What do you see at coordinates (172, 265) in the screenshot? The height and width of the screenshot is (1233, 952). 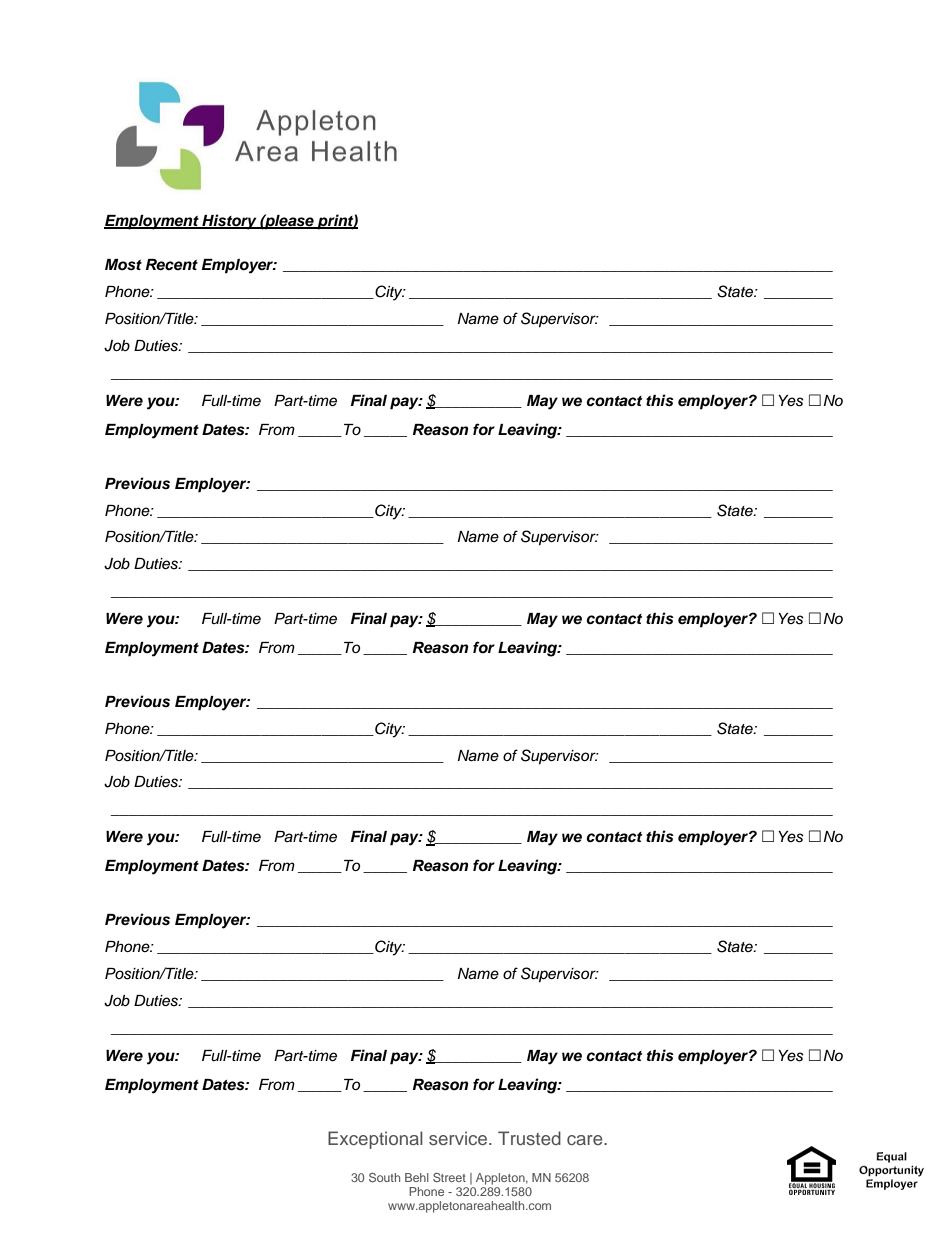 I see `Recent` at bounding box center [172, 265].
